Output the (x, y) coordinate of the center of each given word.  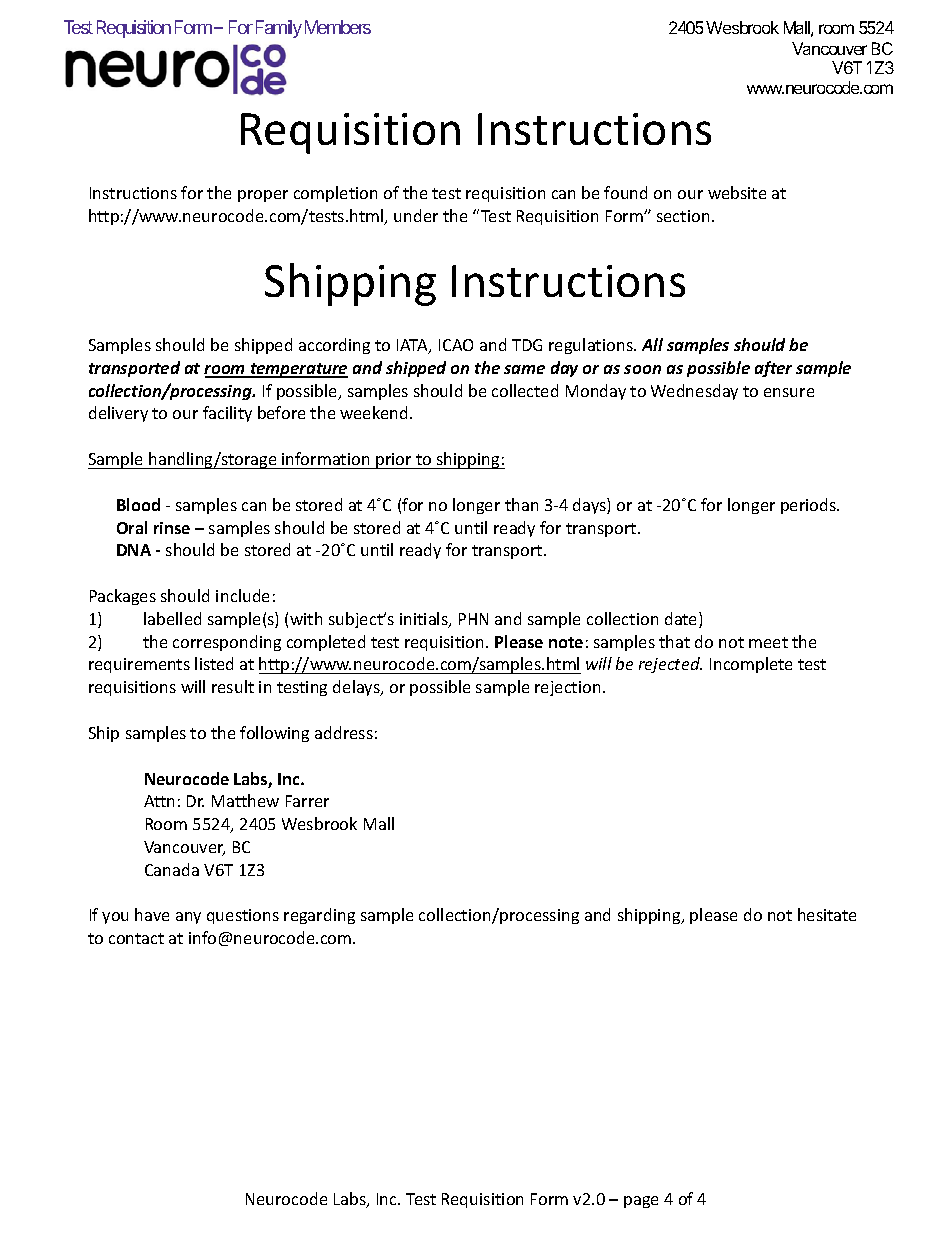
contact (136, 938)
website (737, 192)
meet (768, 642)
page (641, 1202)
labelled (172, 618)
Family (279, 29)
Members (338, 27)
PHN (473, 619)
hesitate (827, 914)
